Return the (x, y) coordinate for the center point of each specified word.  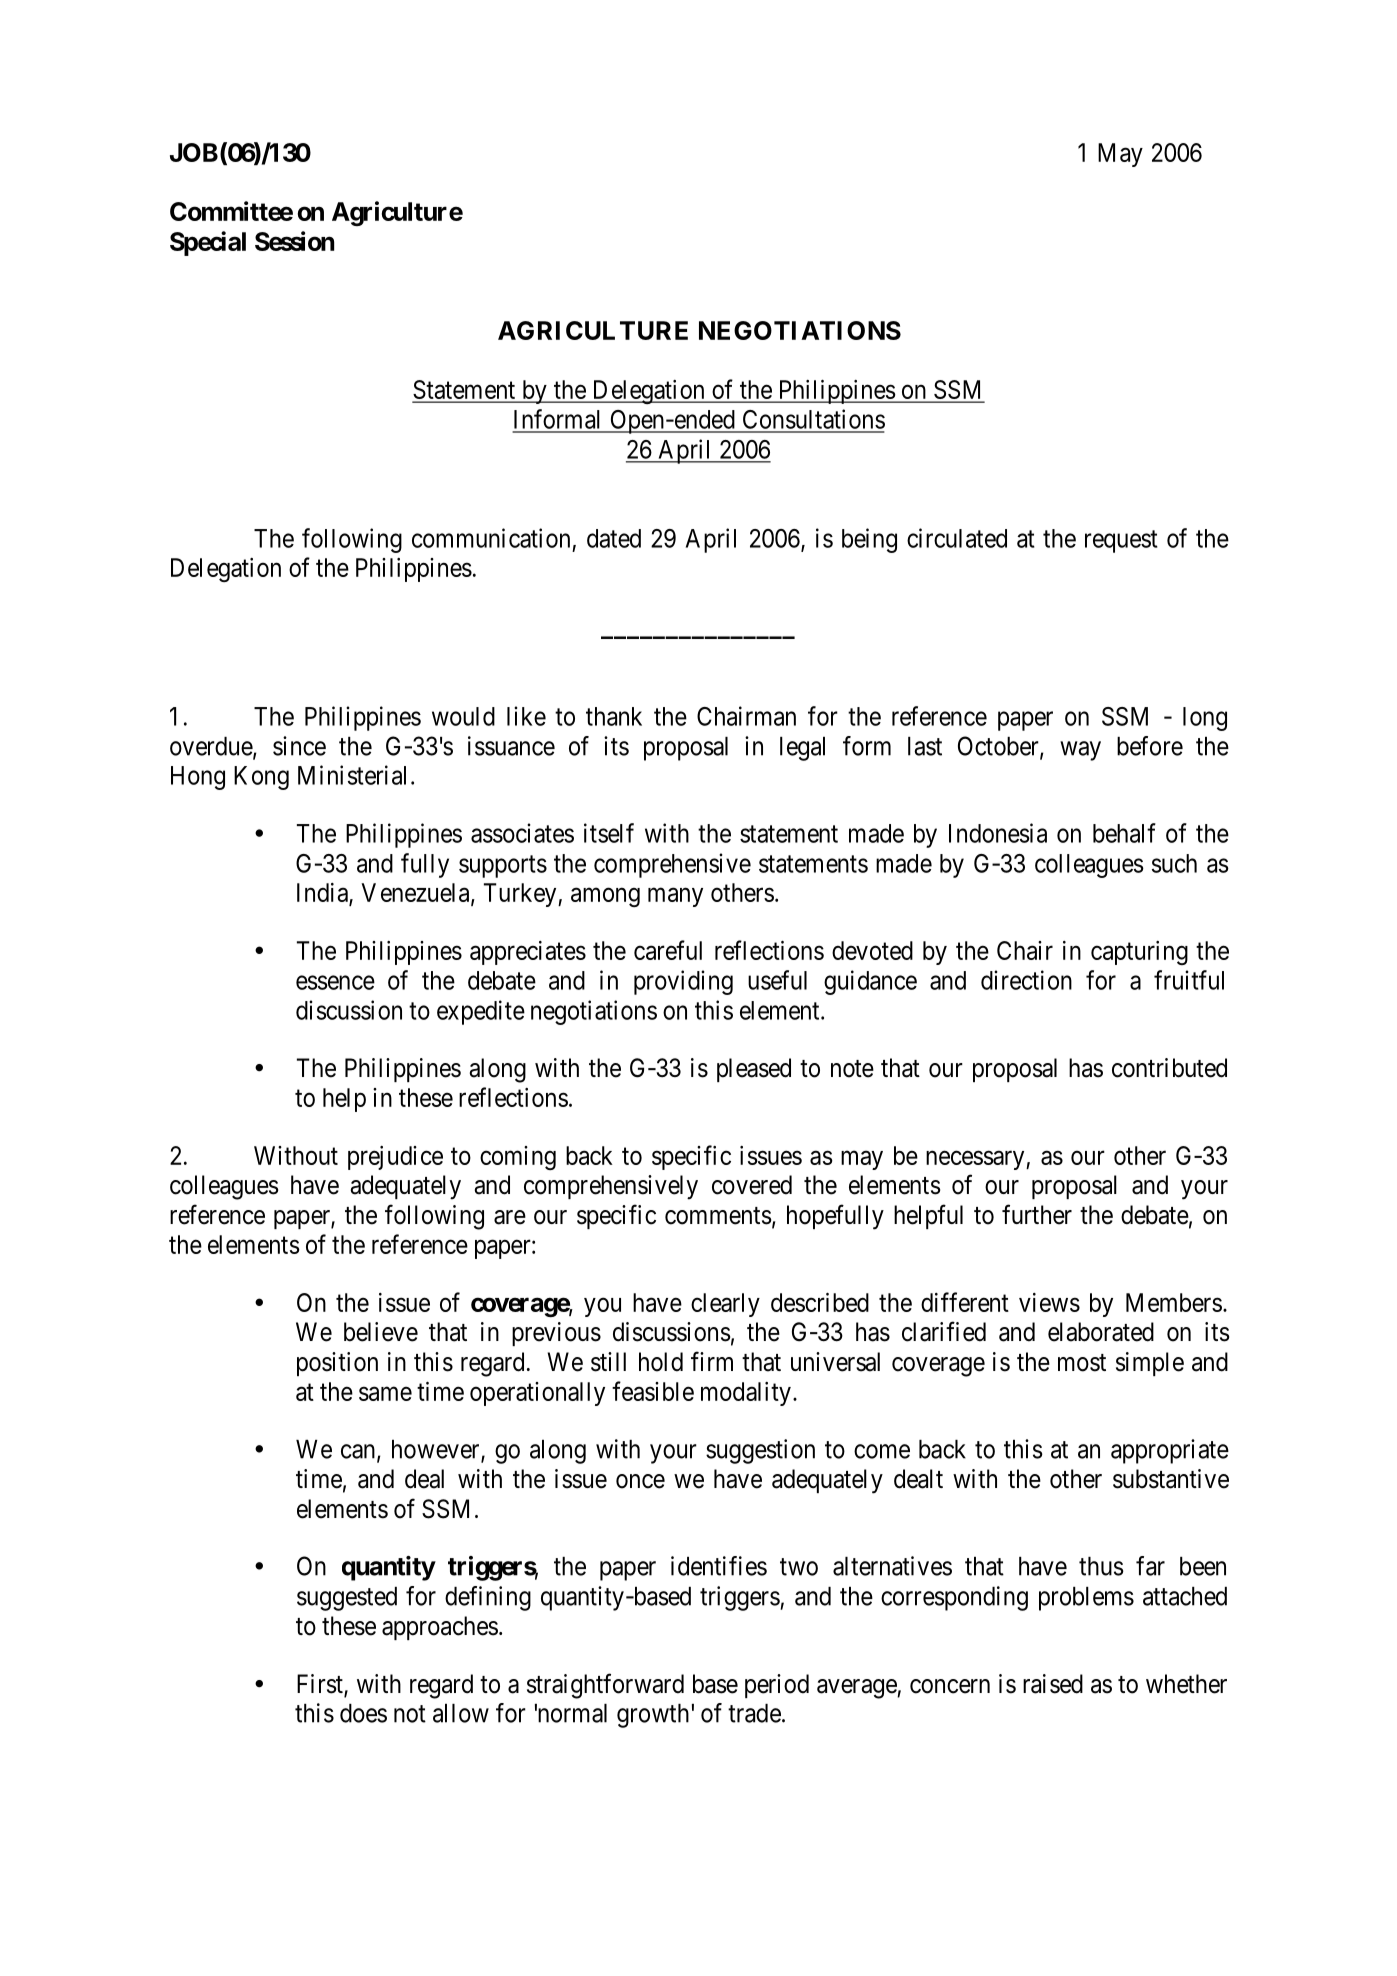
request (1121, 541)
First (321, 1685)
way (1080, 751)
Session (294, 241)
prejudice (395, 1158)
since (299, 746)
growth (653, 1716)
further (1037, 1214)
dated (614, 538)
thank (614, 716)
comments (718, 1216)
